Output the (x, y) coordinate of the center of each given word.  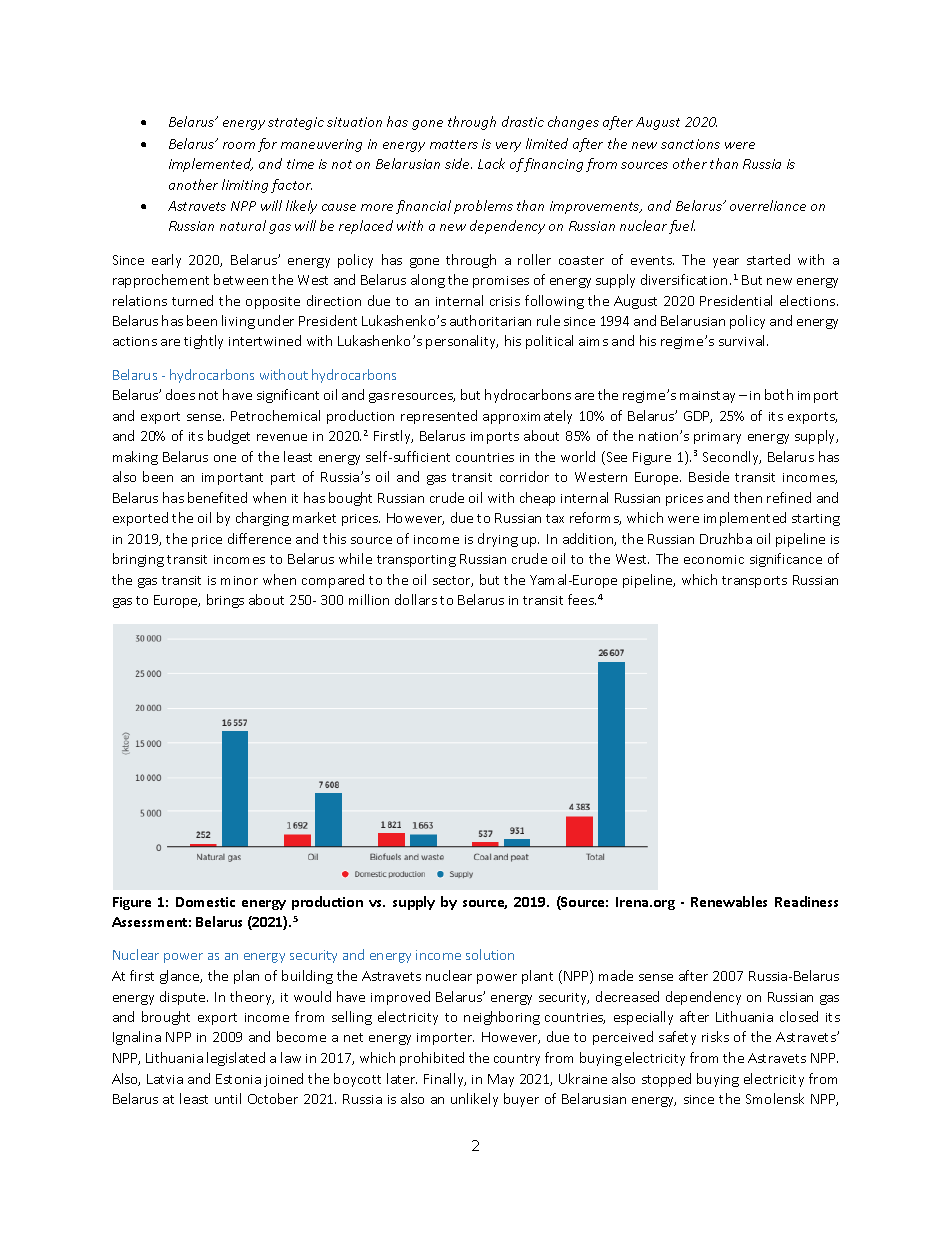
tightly (203, 342)
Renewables (729, 901)
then (748, 497)
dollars (416, 599)
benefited (217, 497)
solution (490, 954)
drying (498, 540)
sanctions (690, 144)
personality (462, 342)
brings (225, 601)
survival (743, 340)
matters (454, 144)
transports (754, 582)
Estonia (238, 1079)
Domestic (205, 902)
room (239, 145)
